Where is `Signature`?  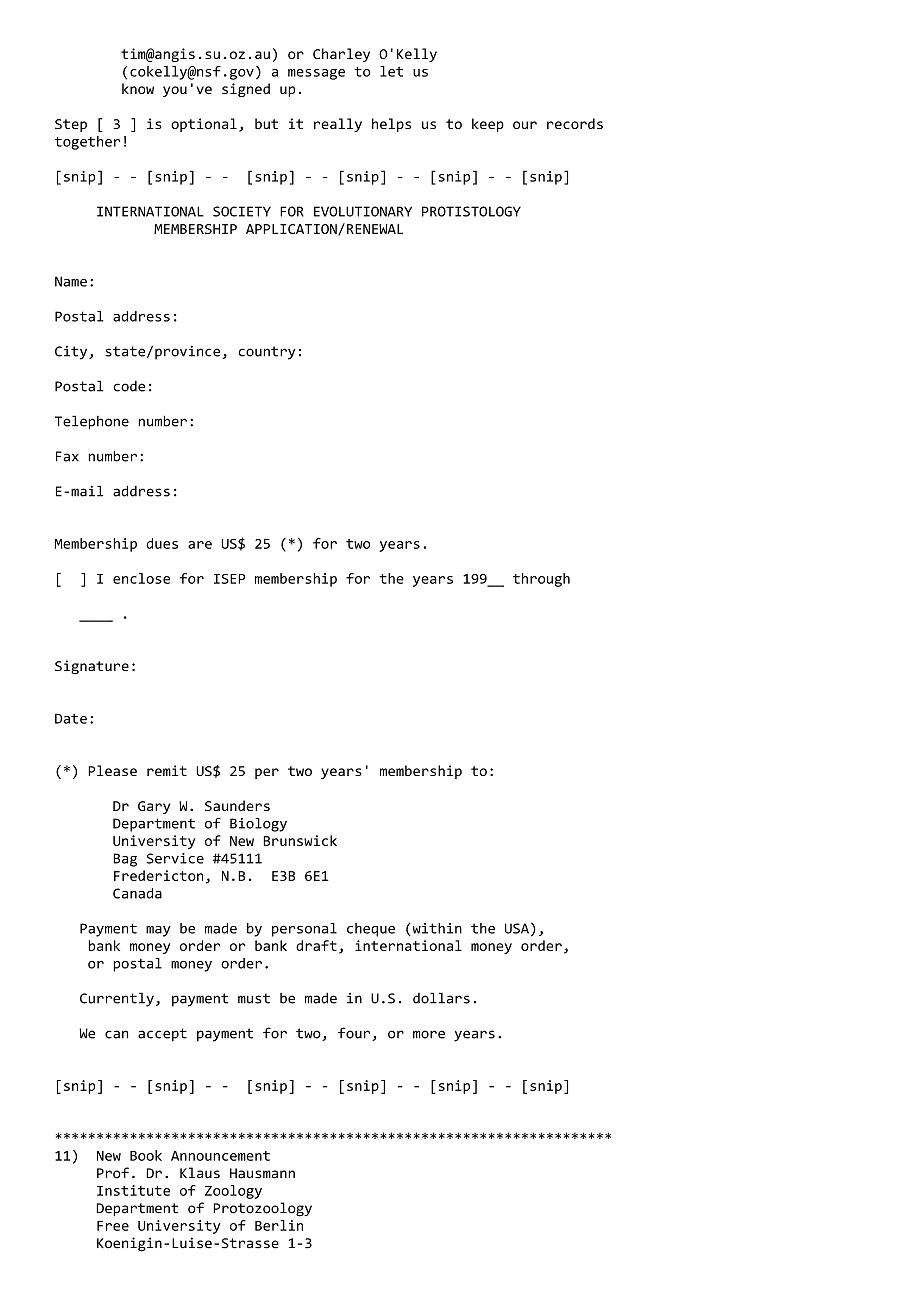
Signature is located at coordinates (92, 667).
